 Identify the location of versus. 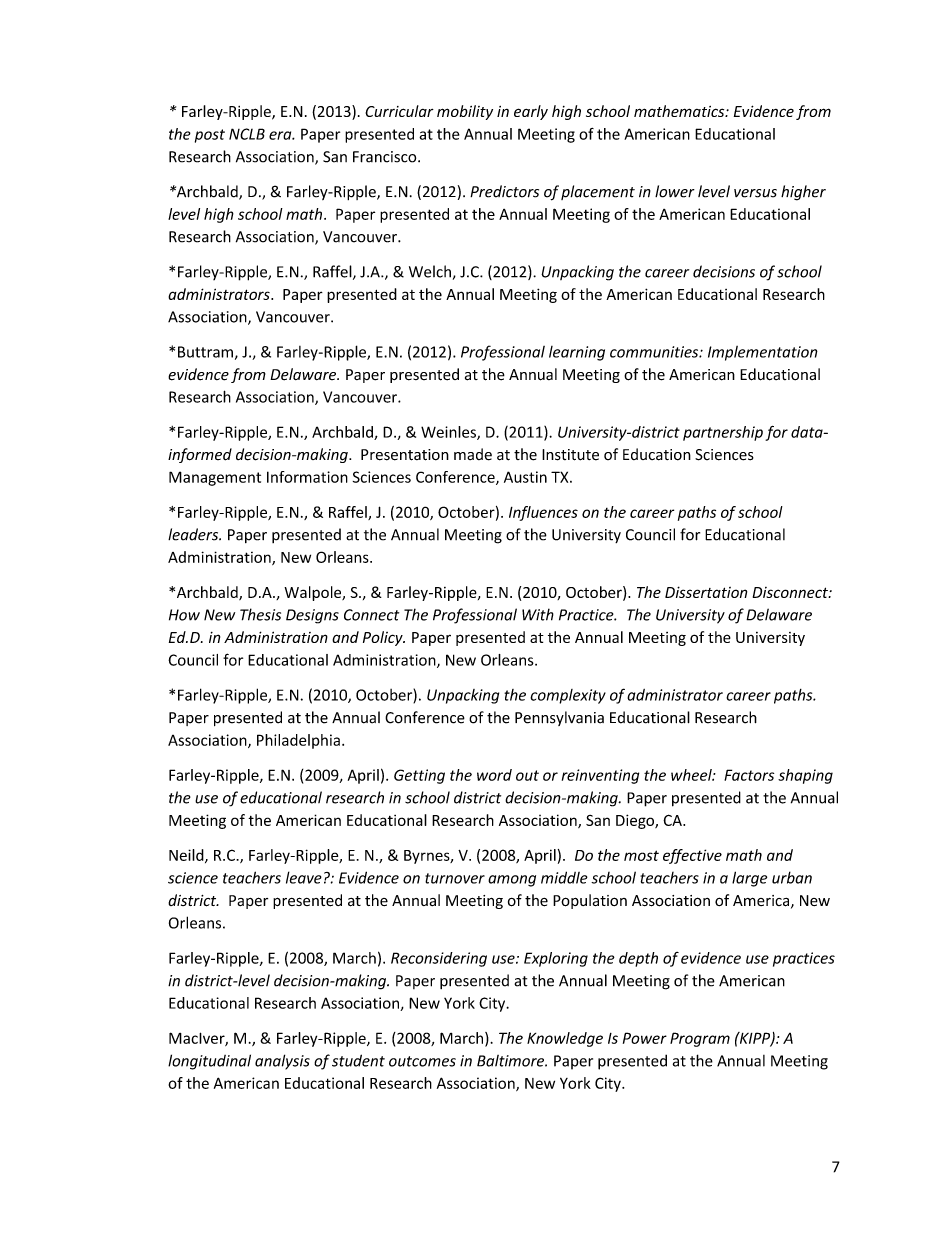
(755, 193).
